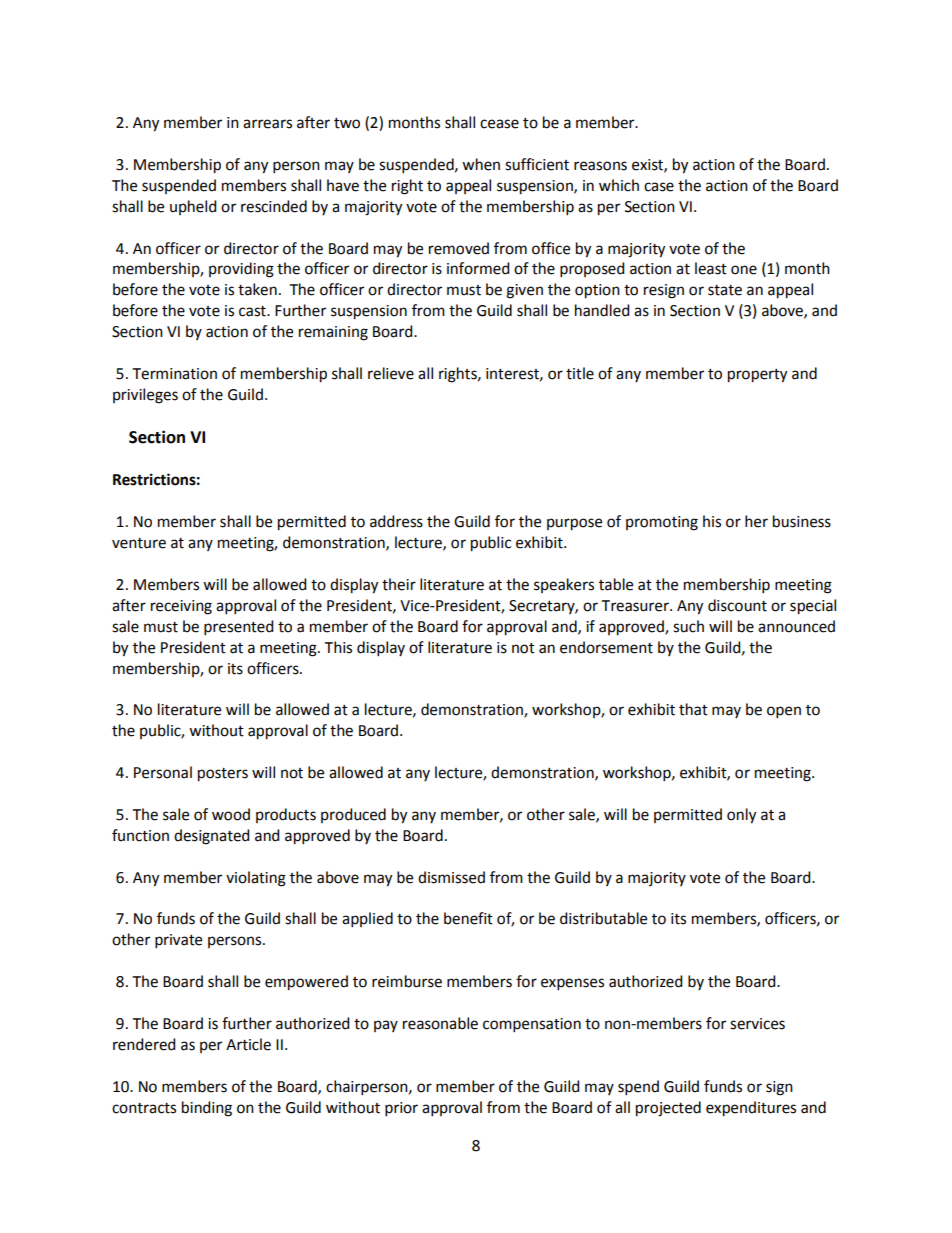  I want to click on wood, so click(231, 814).
